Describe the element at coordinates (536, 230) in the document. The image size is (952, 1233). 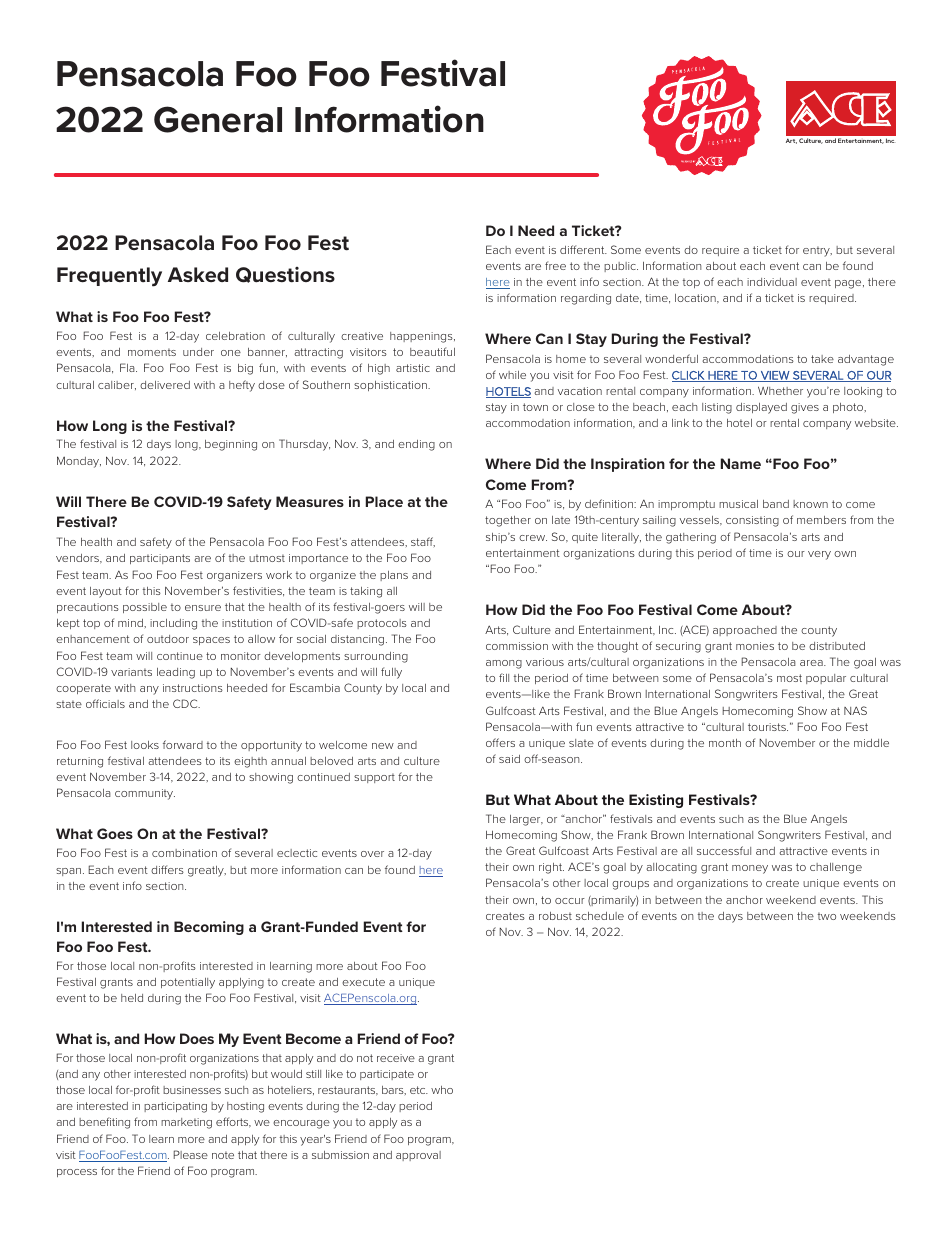
I see `Need` at that location.
